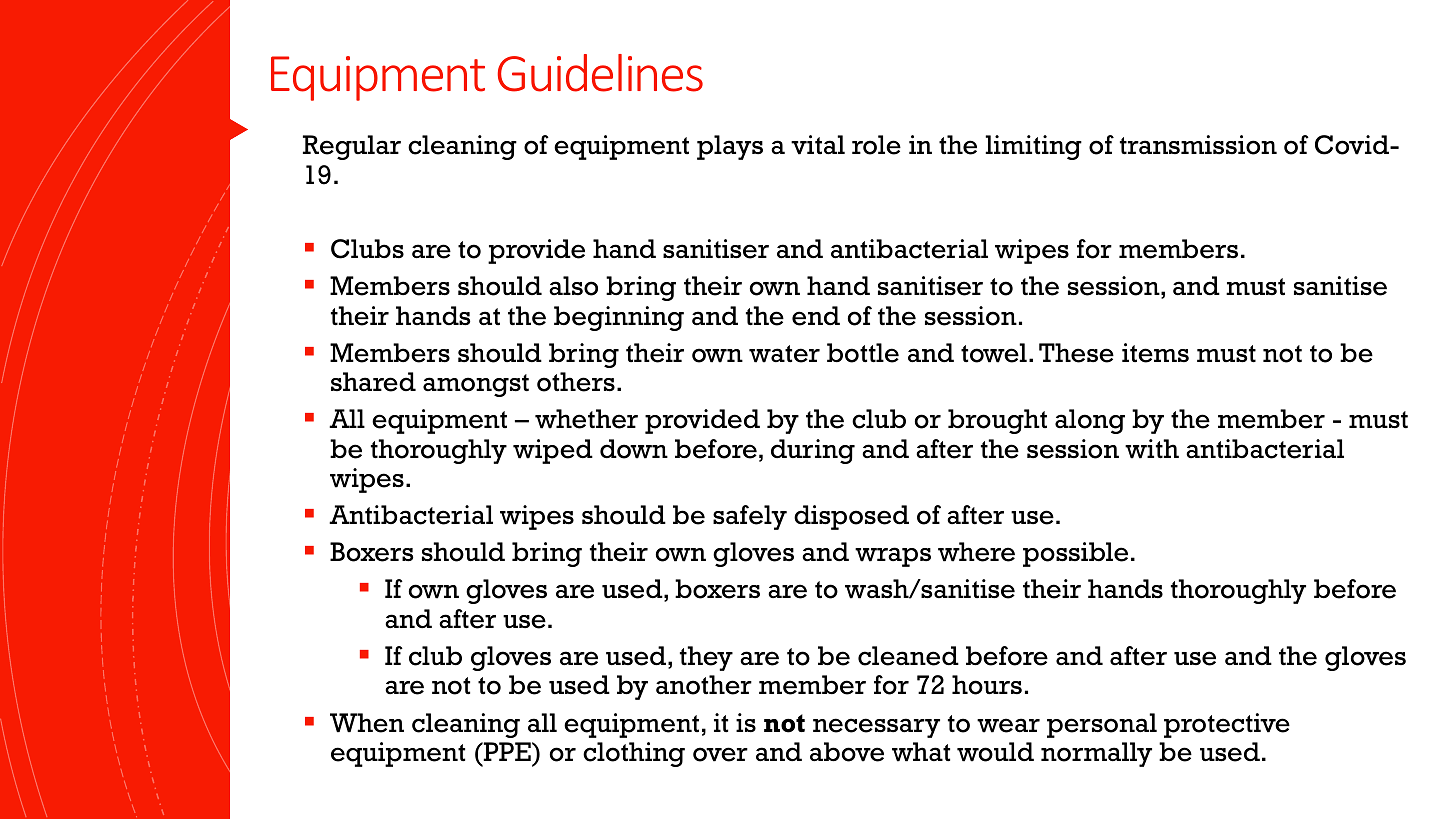 This screenshot has width=1456, height=819. Describe the element at coordinates (750, 517) in the screenshot. I see `safely` at that location.
